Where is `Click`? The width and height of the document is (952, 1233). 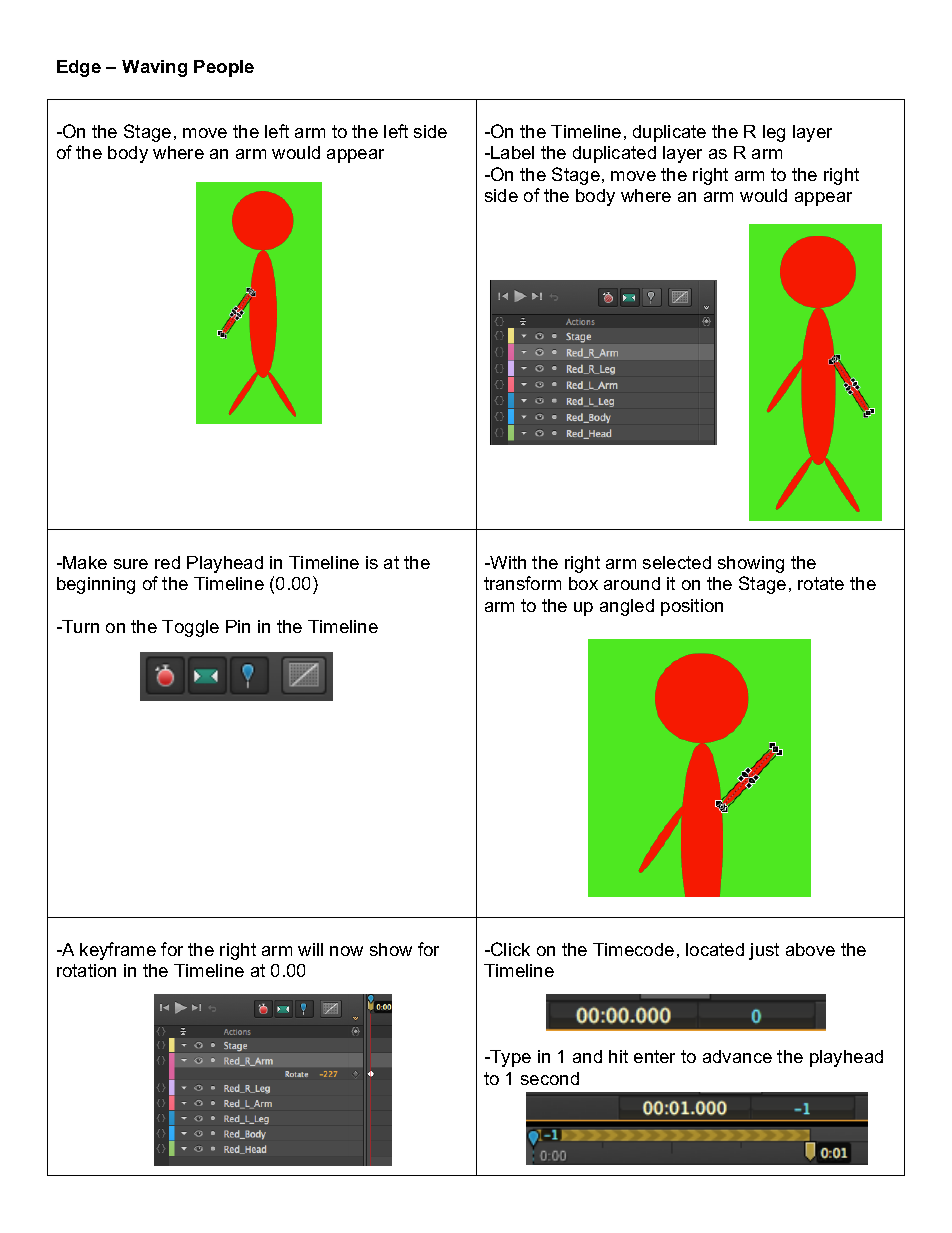 Click is located at coordinates (509, 949).
